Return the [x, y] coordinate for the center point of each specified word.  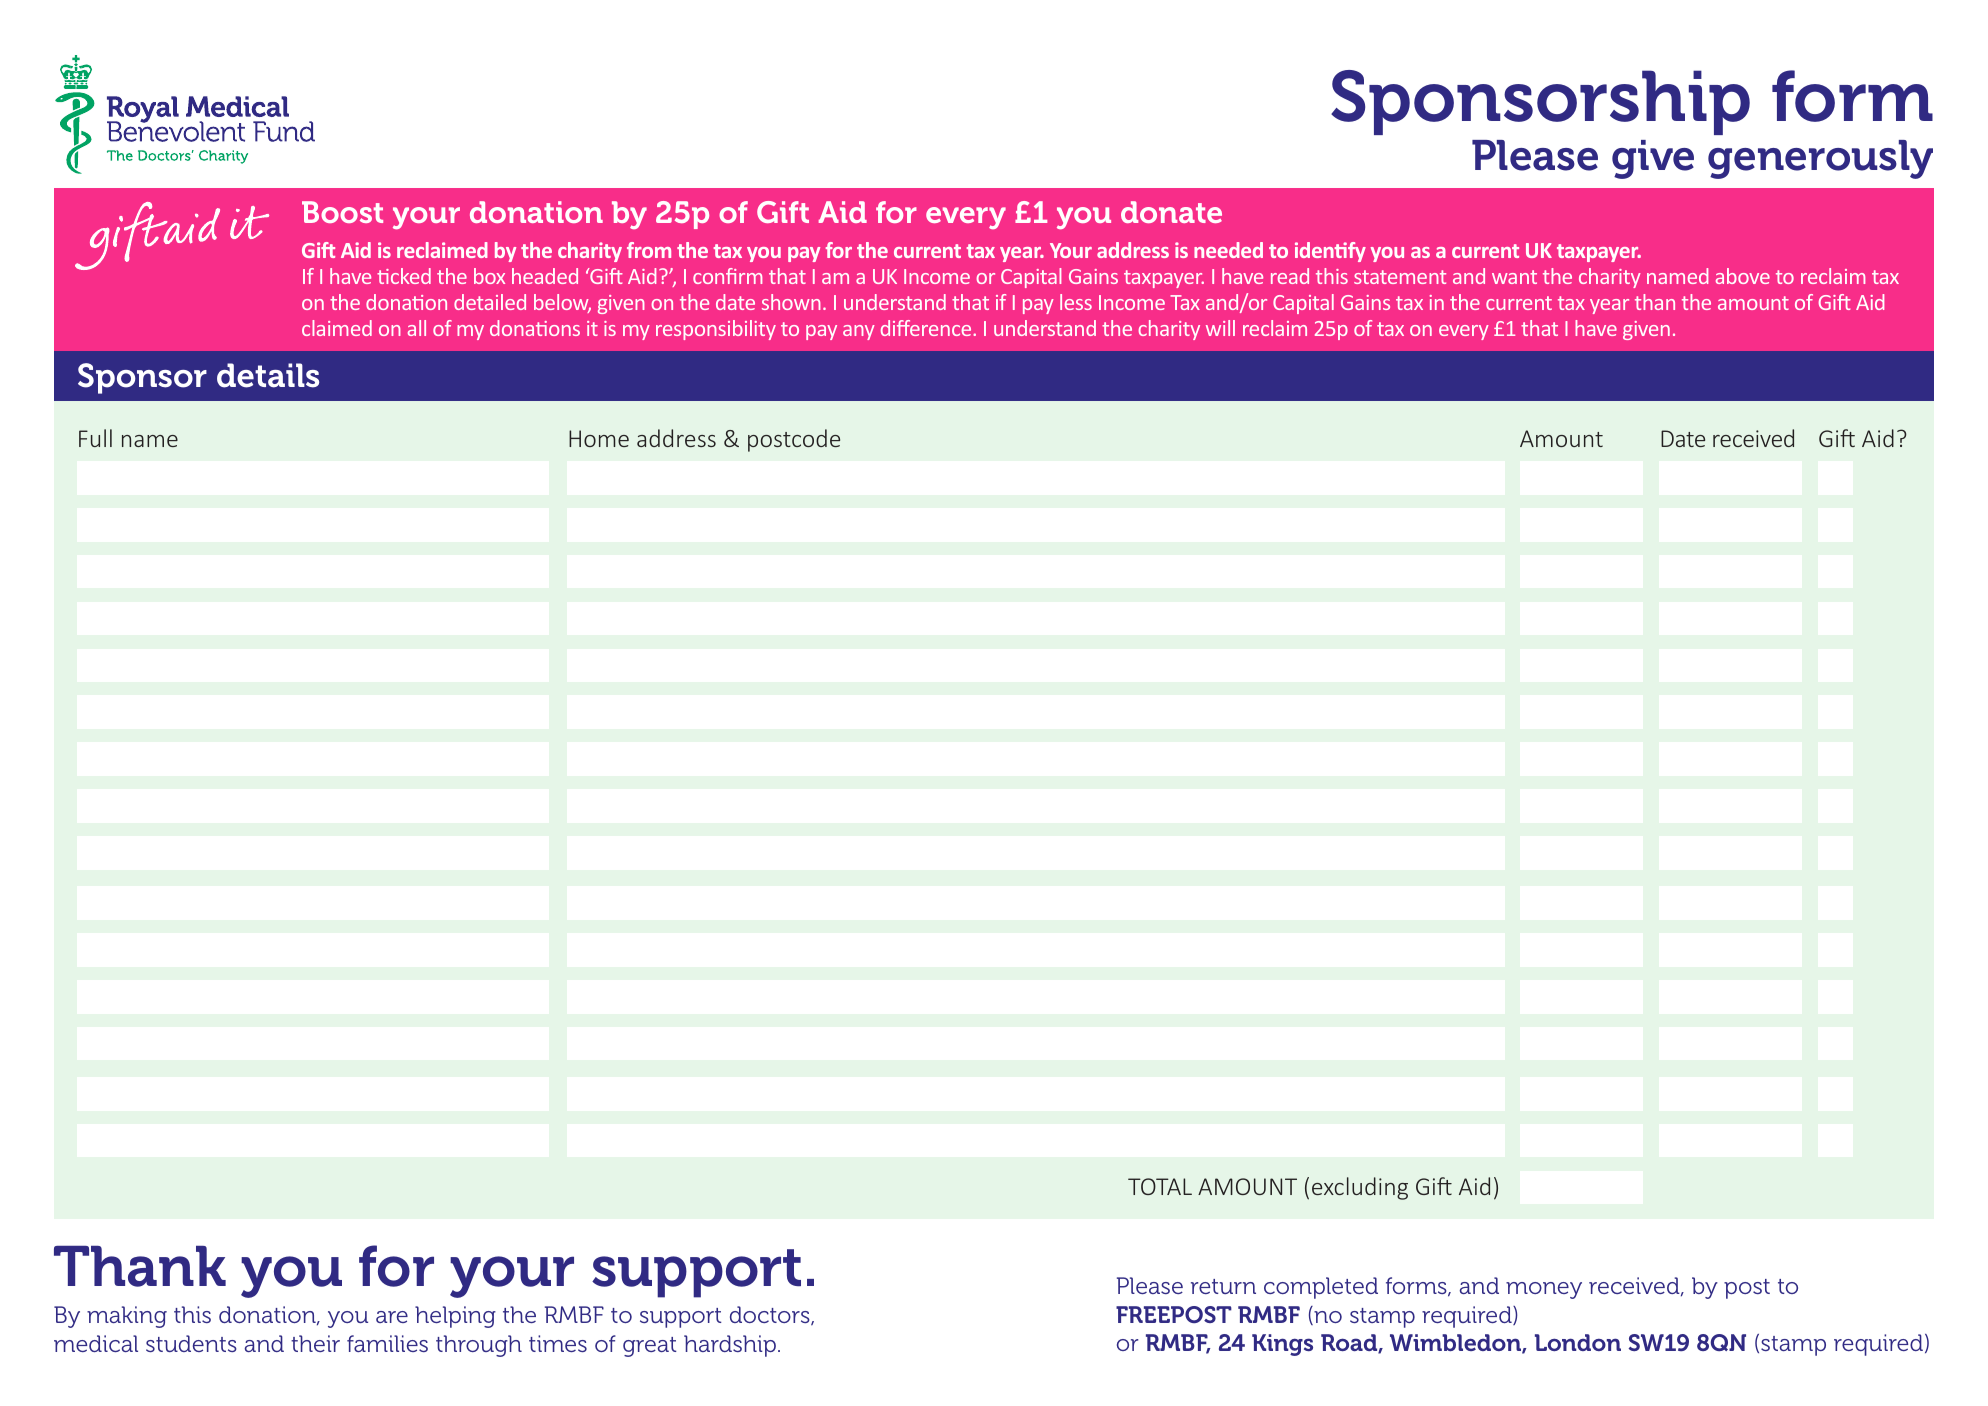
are [392, 1317]
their [315, 1343]
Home [599, 438]
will [1220, 328]
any [859, 332]
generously [1820, 159]
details [268, 375]
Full [95, 438]
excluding [1360, 1188]
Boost [342, 212]
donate [1171, 212]
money [1544, 1290]
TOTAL [1160, 1186]
